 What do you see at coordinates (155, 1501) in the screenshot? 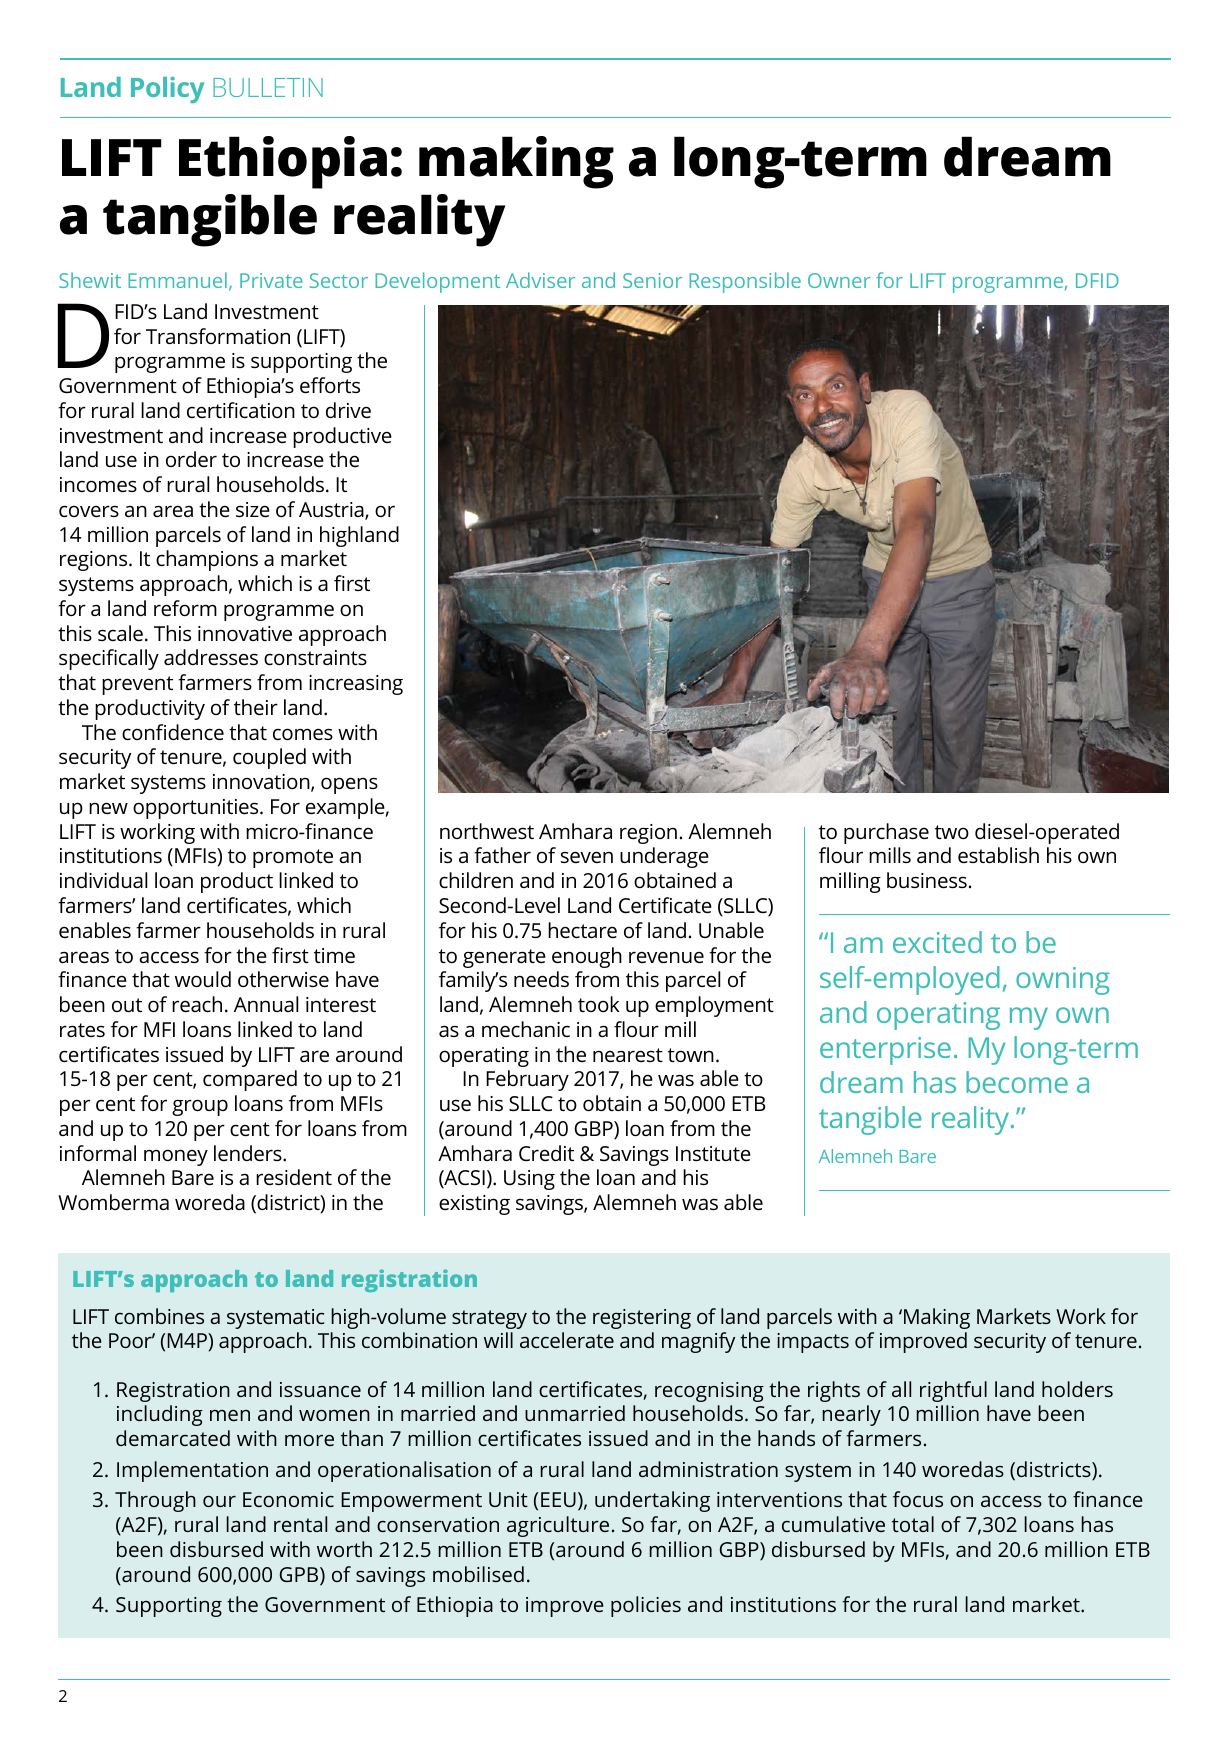
I see `Through` at bounding box center [155, 1501].
